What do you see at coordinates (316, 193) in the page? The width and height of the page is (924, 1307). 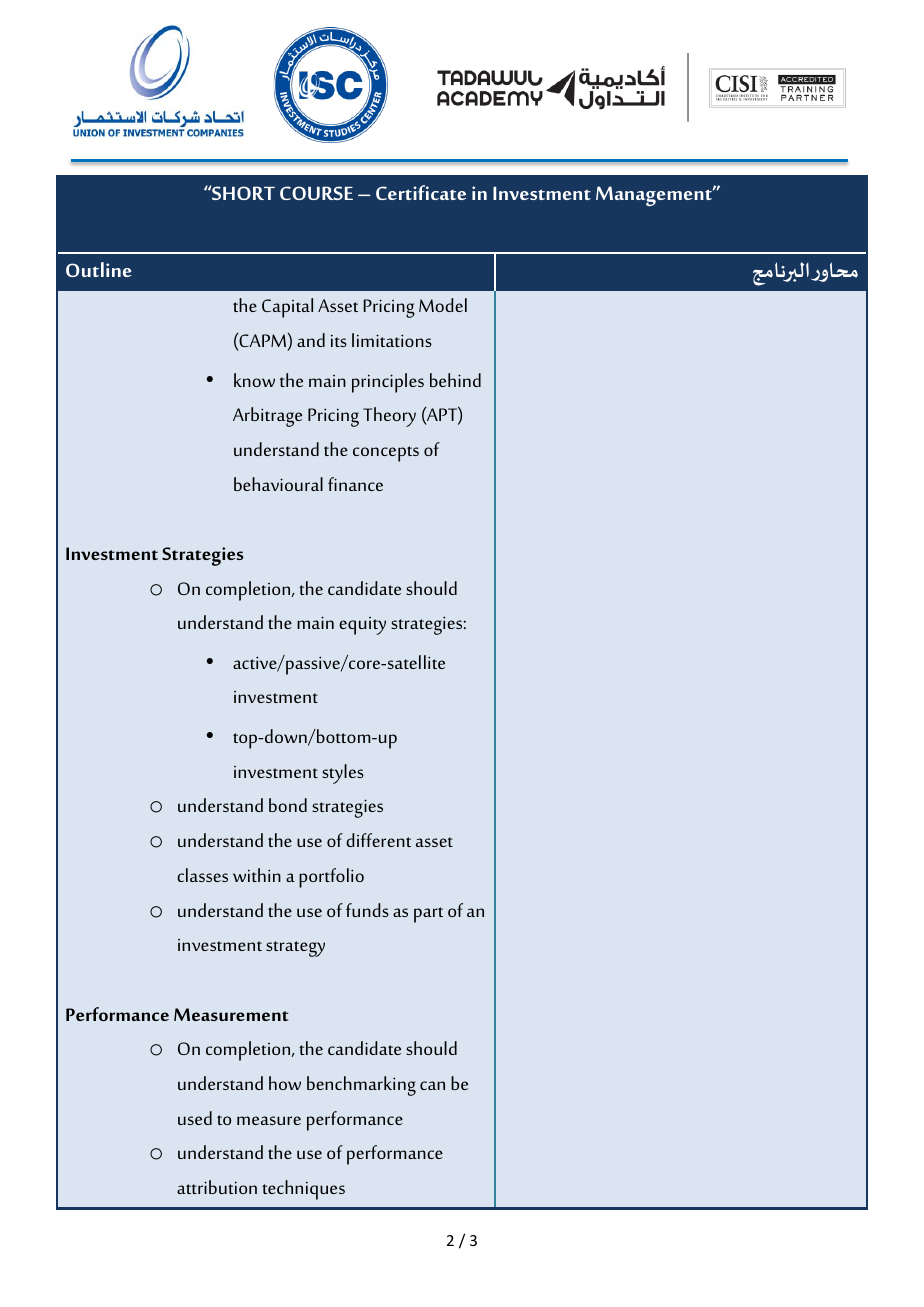 I see `COURSE` at bounding box center [316, 193].
